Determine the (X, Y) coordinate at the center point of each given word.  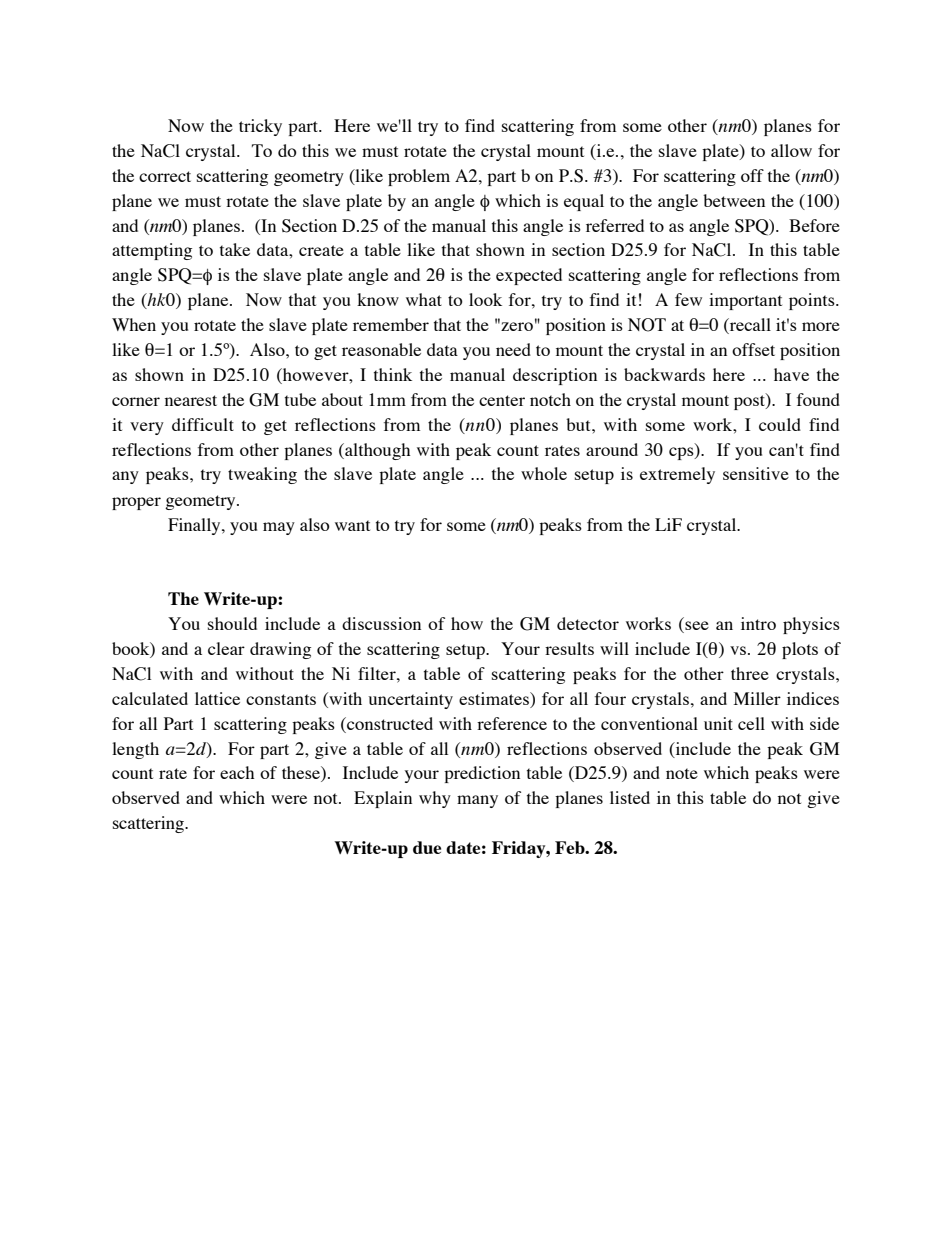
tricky (260, 127)
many (477, 801)
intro (758, 623)
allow (791, 150)
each (237, 772)
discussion (381, 623)
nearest (191, 400)
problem (419, 177)
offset (753, 349)
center (502, 400)
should (232, 623)
